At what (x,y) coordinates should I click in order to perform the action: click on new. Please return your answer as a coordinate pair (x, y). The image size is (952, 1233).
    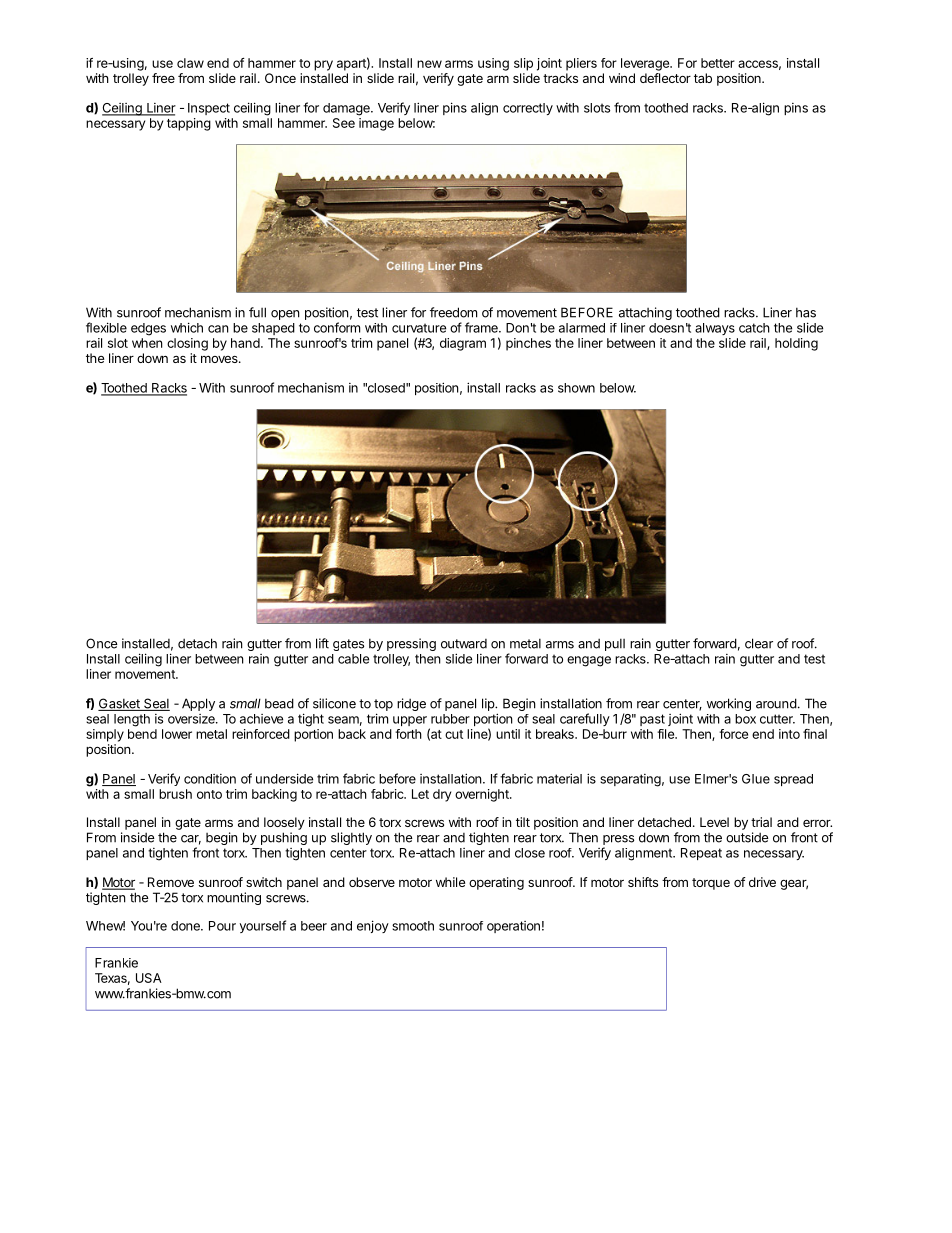
    Looking at the image, I should click on (429, 64).
